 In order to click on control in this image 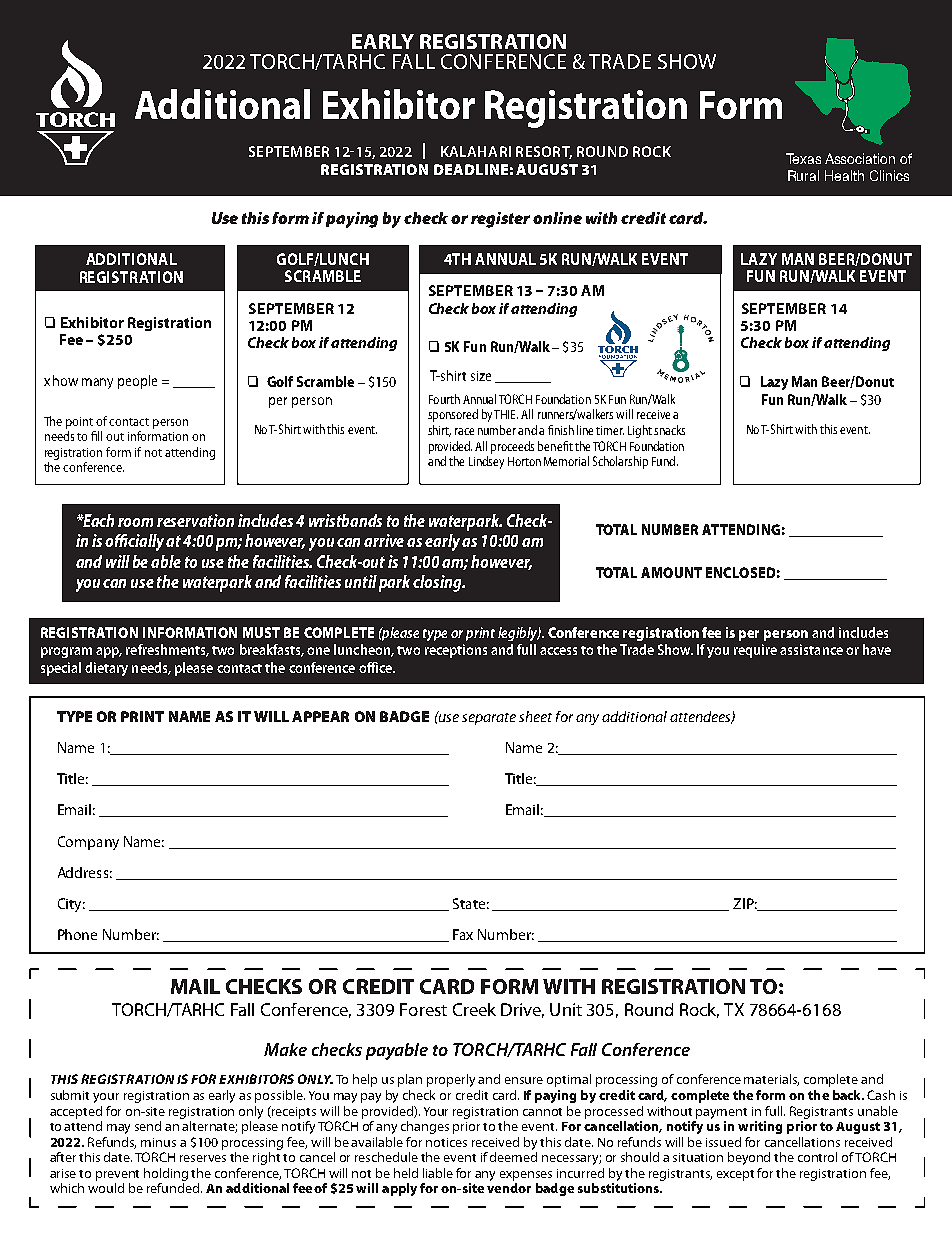, I will do `click(817, 1157)`.
